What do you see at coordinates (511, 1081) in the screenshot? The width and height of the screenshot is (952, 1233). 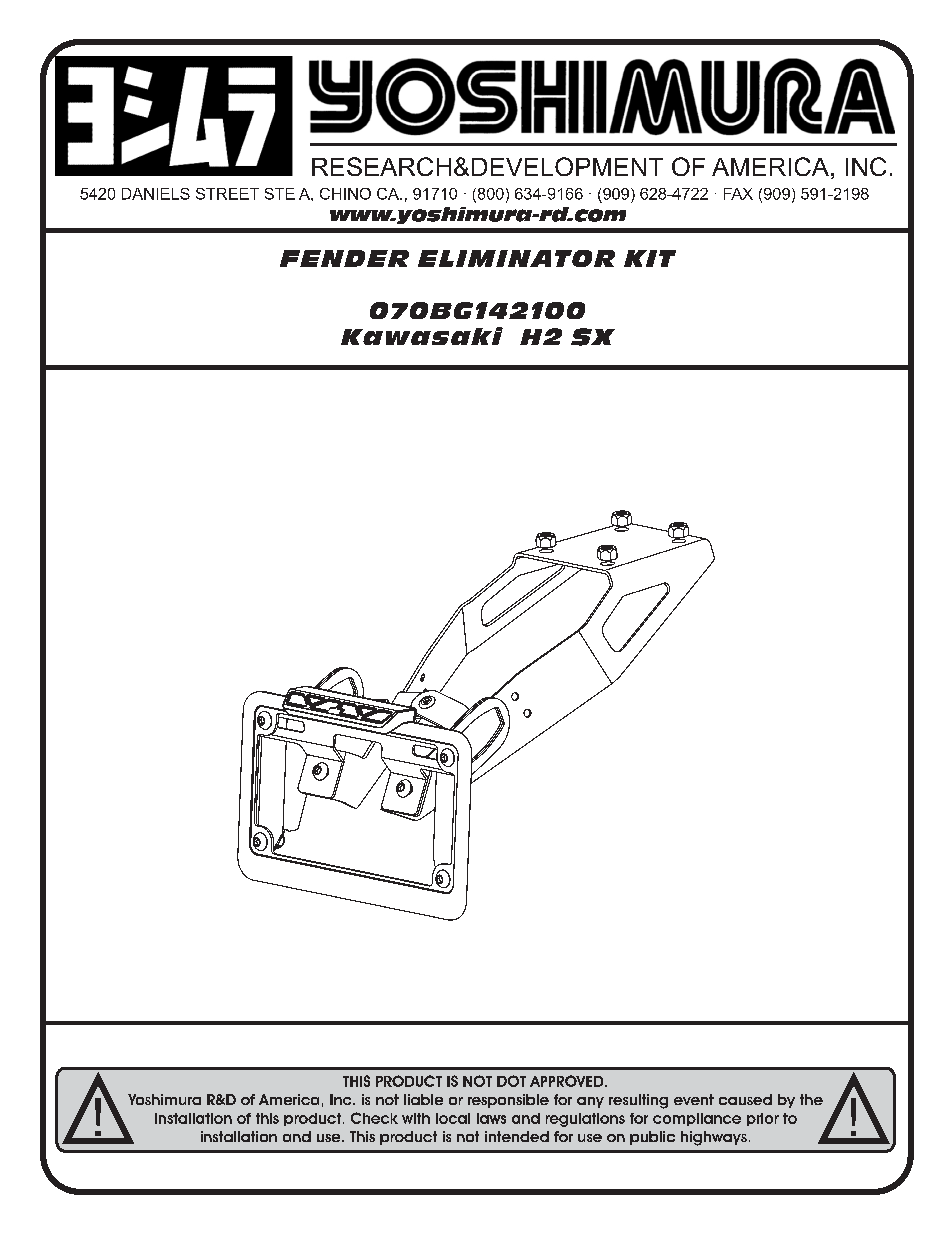 I see `DOT` at bounding box center [511, 1081].
